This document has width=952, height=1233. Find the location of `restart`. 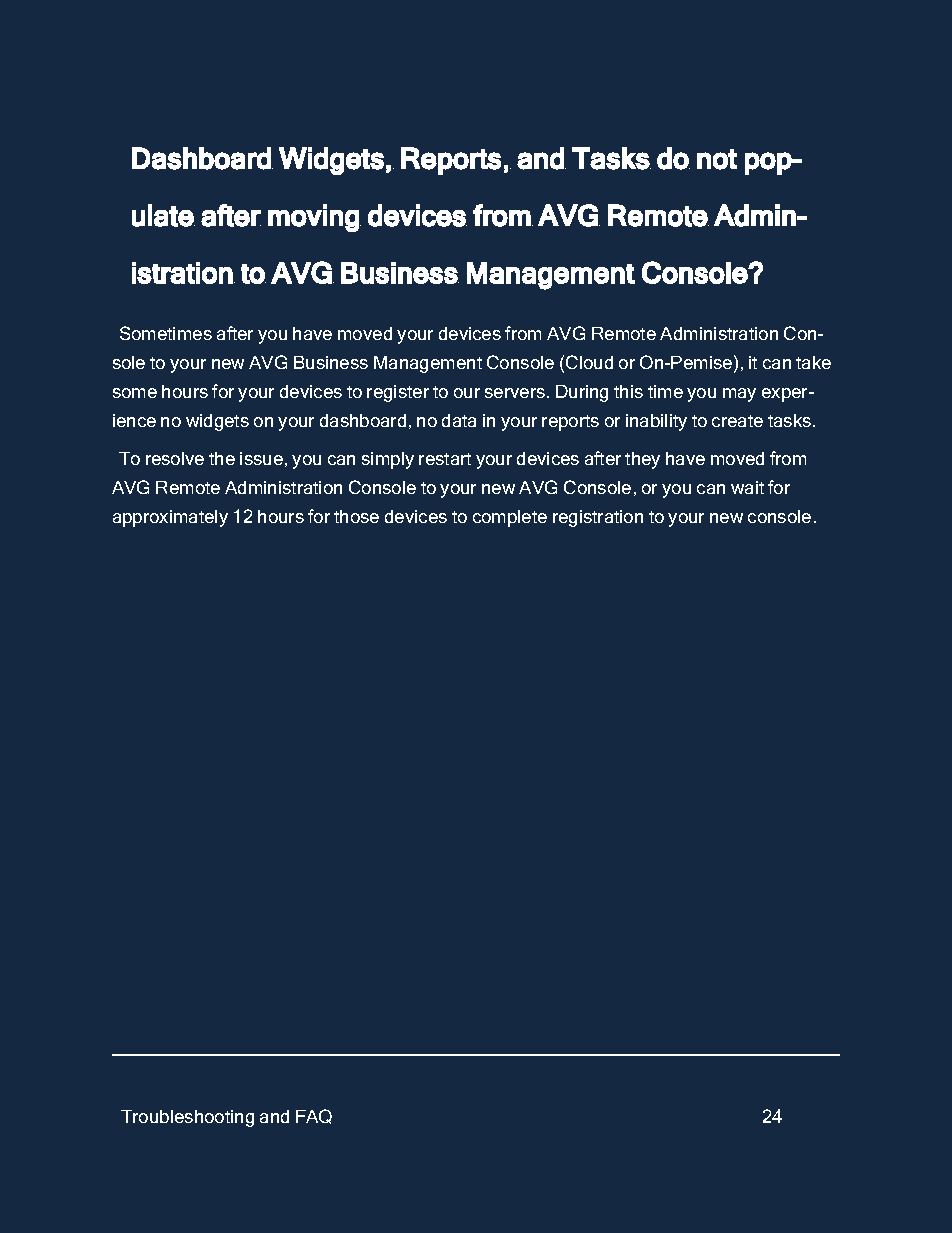

restart is located at coordinates (445, 459).
